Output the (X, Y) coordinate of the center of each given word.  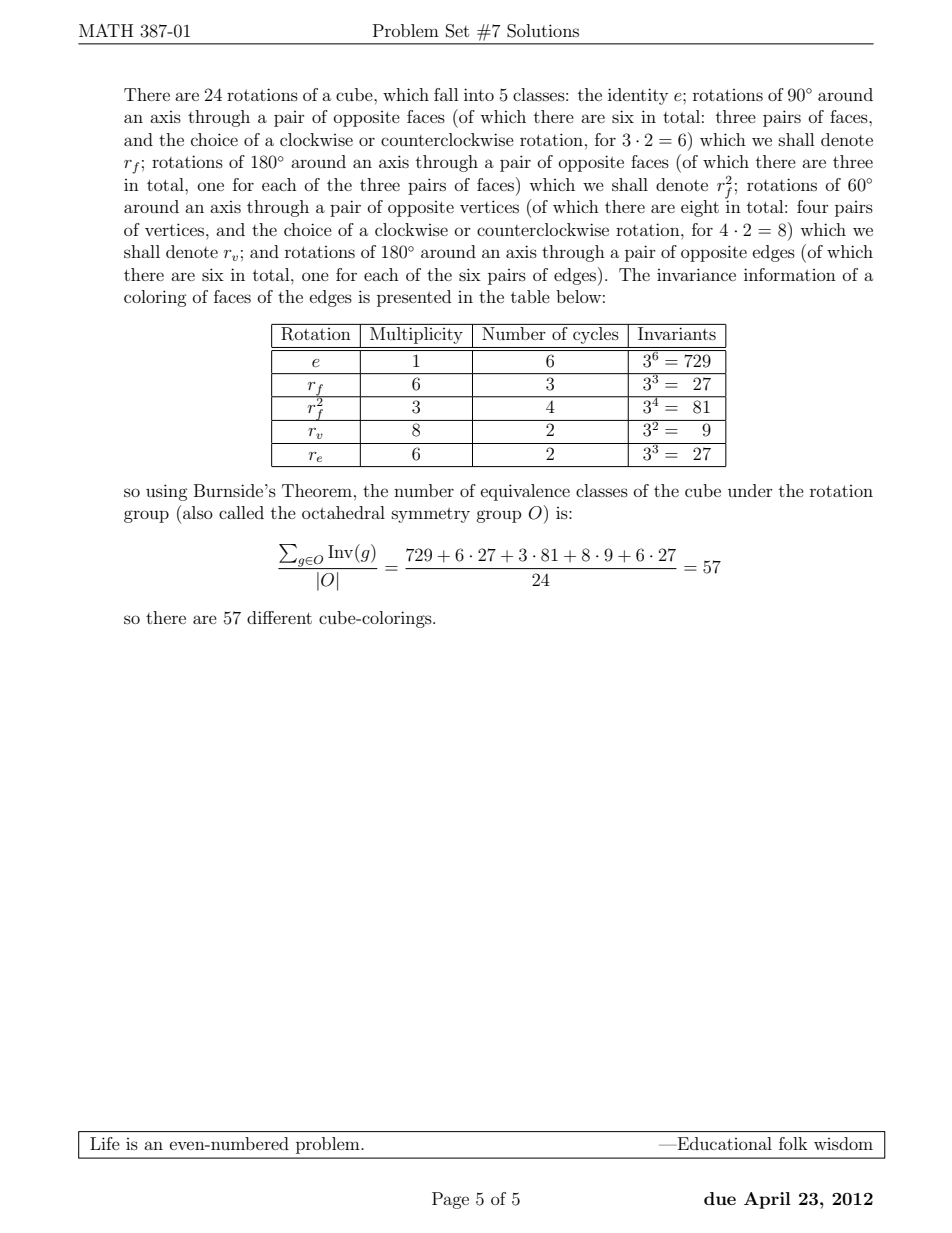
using (167, 492)
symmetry (431, 515)
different (279, 617)
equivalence (525, 492)
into (479, 94)
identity (638, 96)
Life (105, 1143)
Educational (723, 1143)
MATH (106, 30)
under (750, 490)
